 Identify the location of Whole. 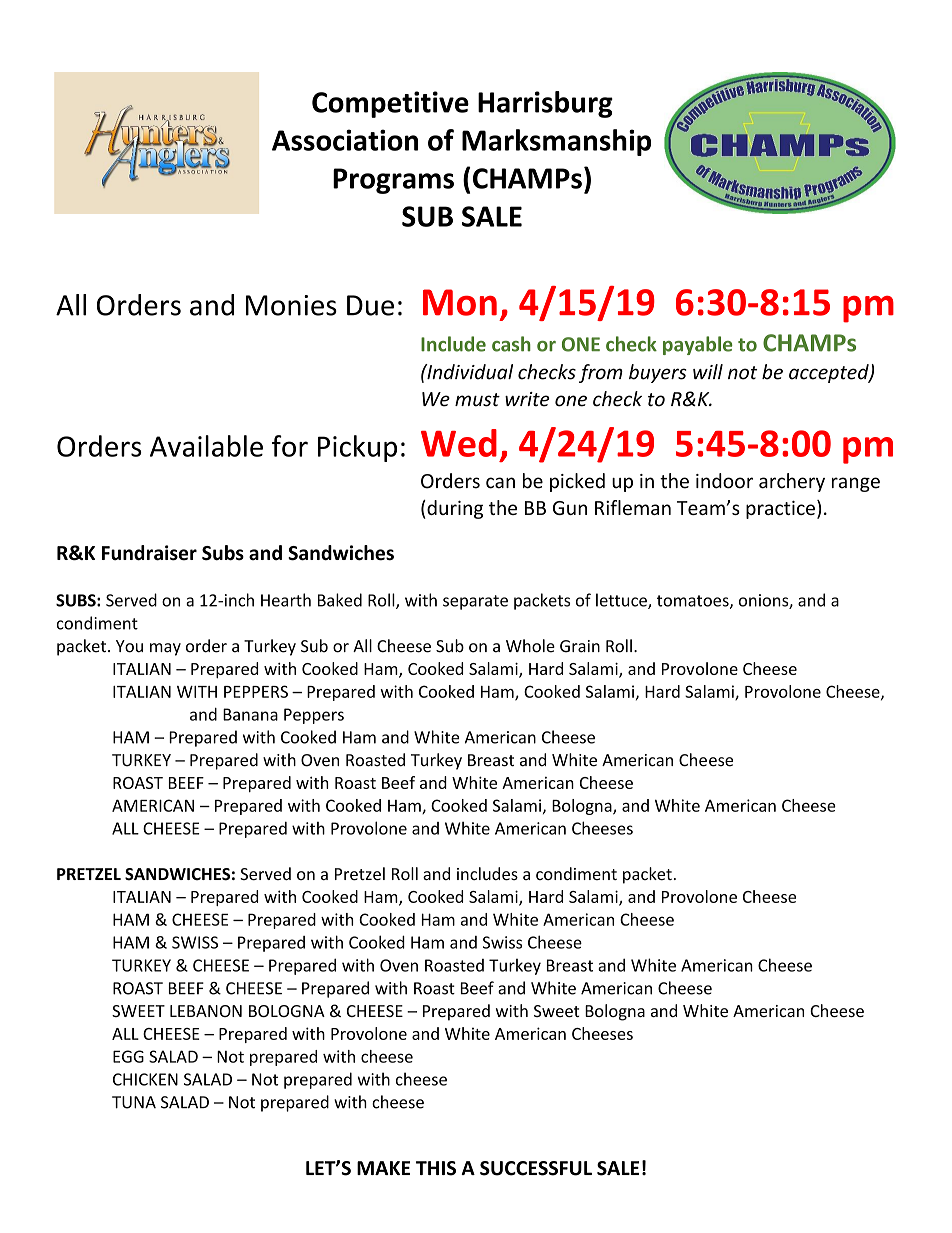
(530, 646).
